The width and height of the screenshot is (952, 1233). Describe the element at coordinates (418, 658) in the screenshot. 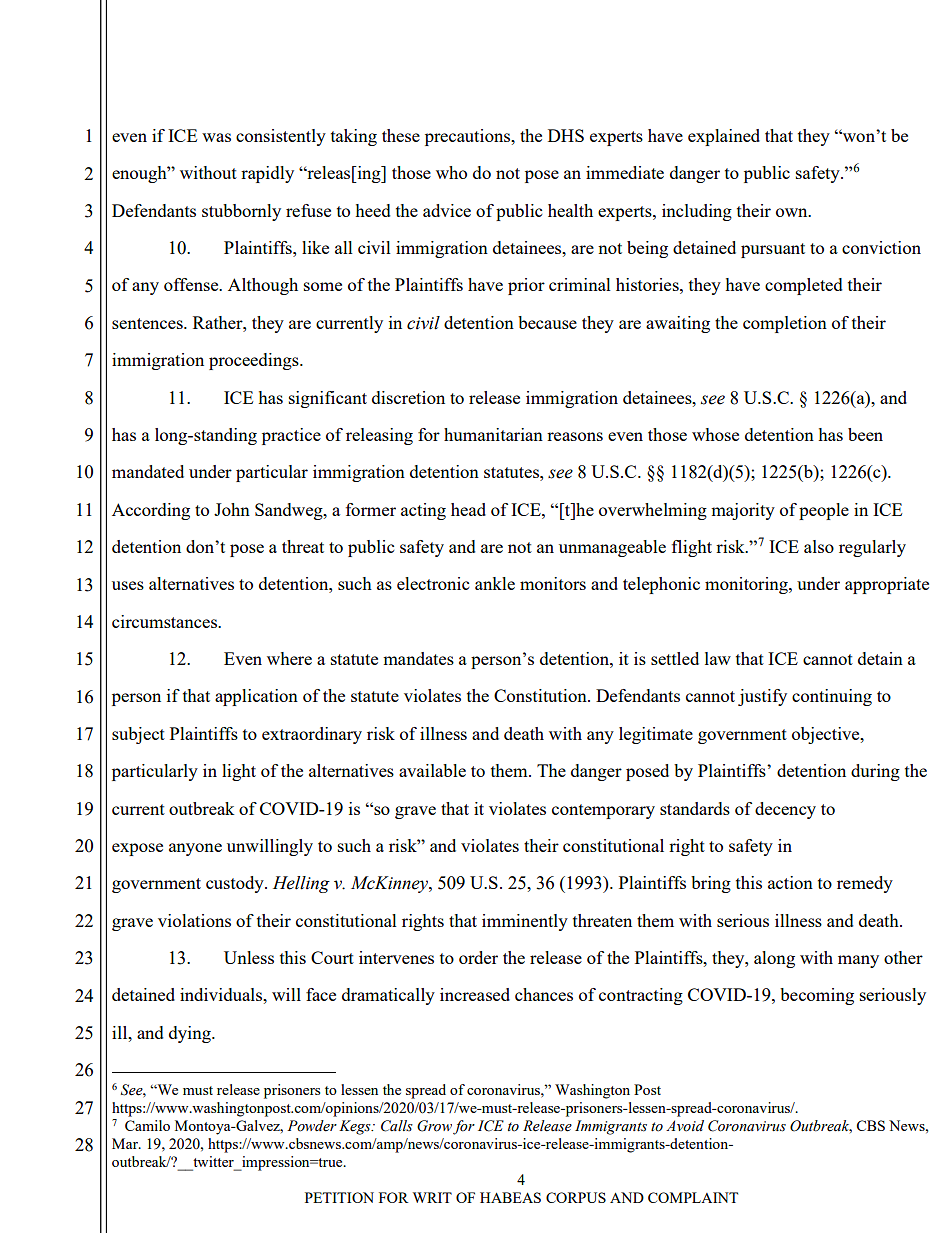

I see `mandates` at that location.
